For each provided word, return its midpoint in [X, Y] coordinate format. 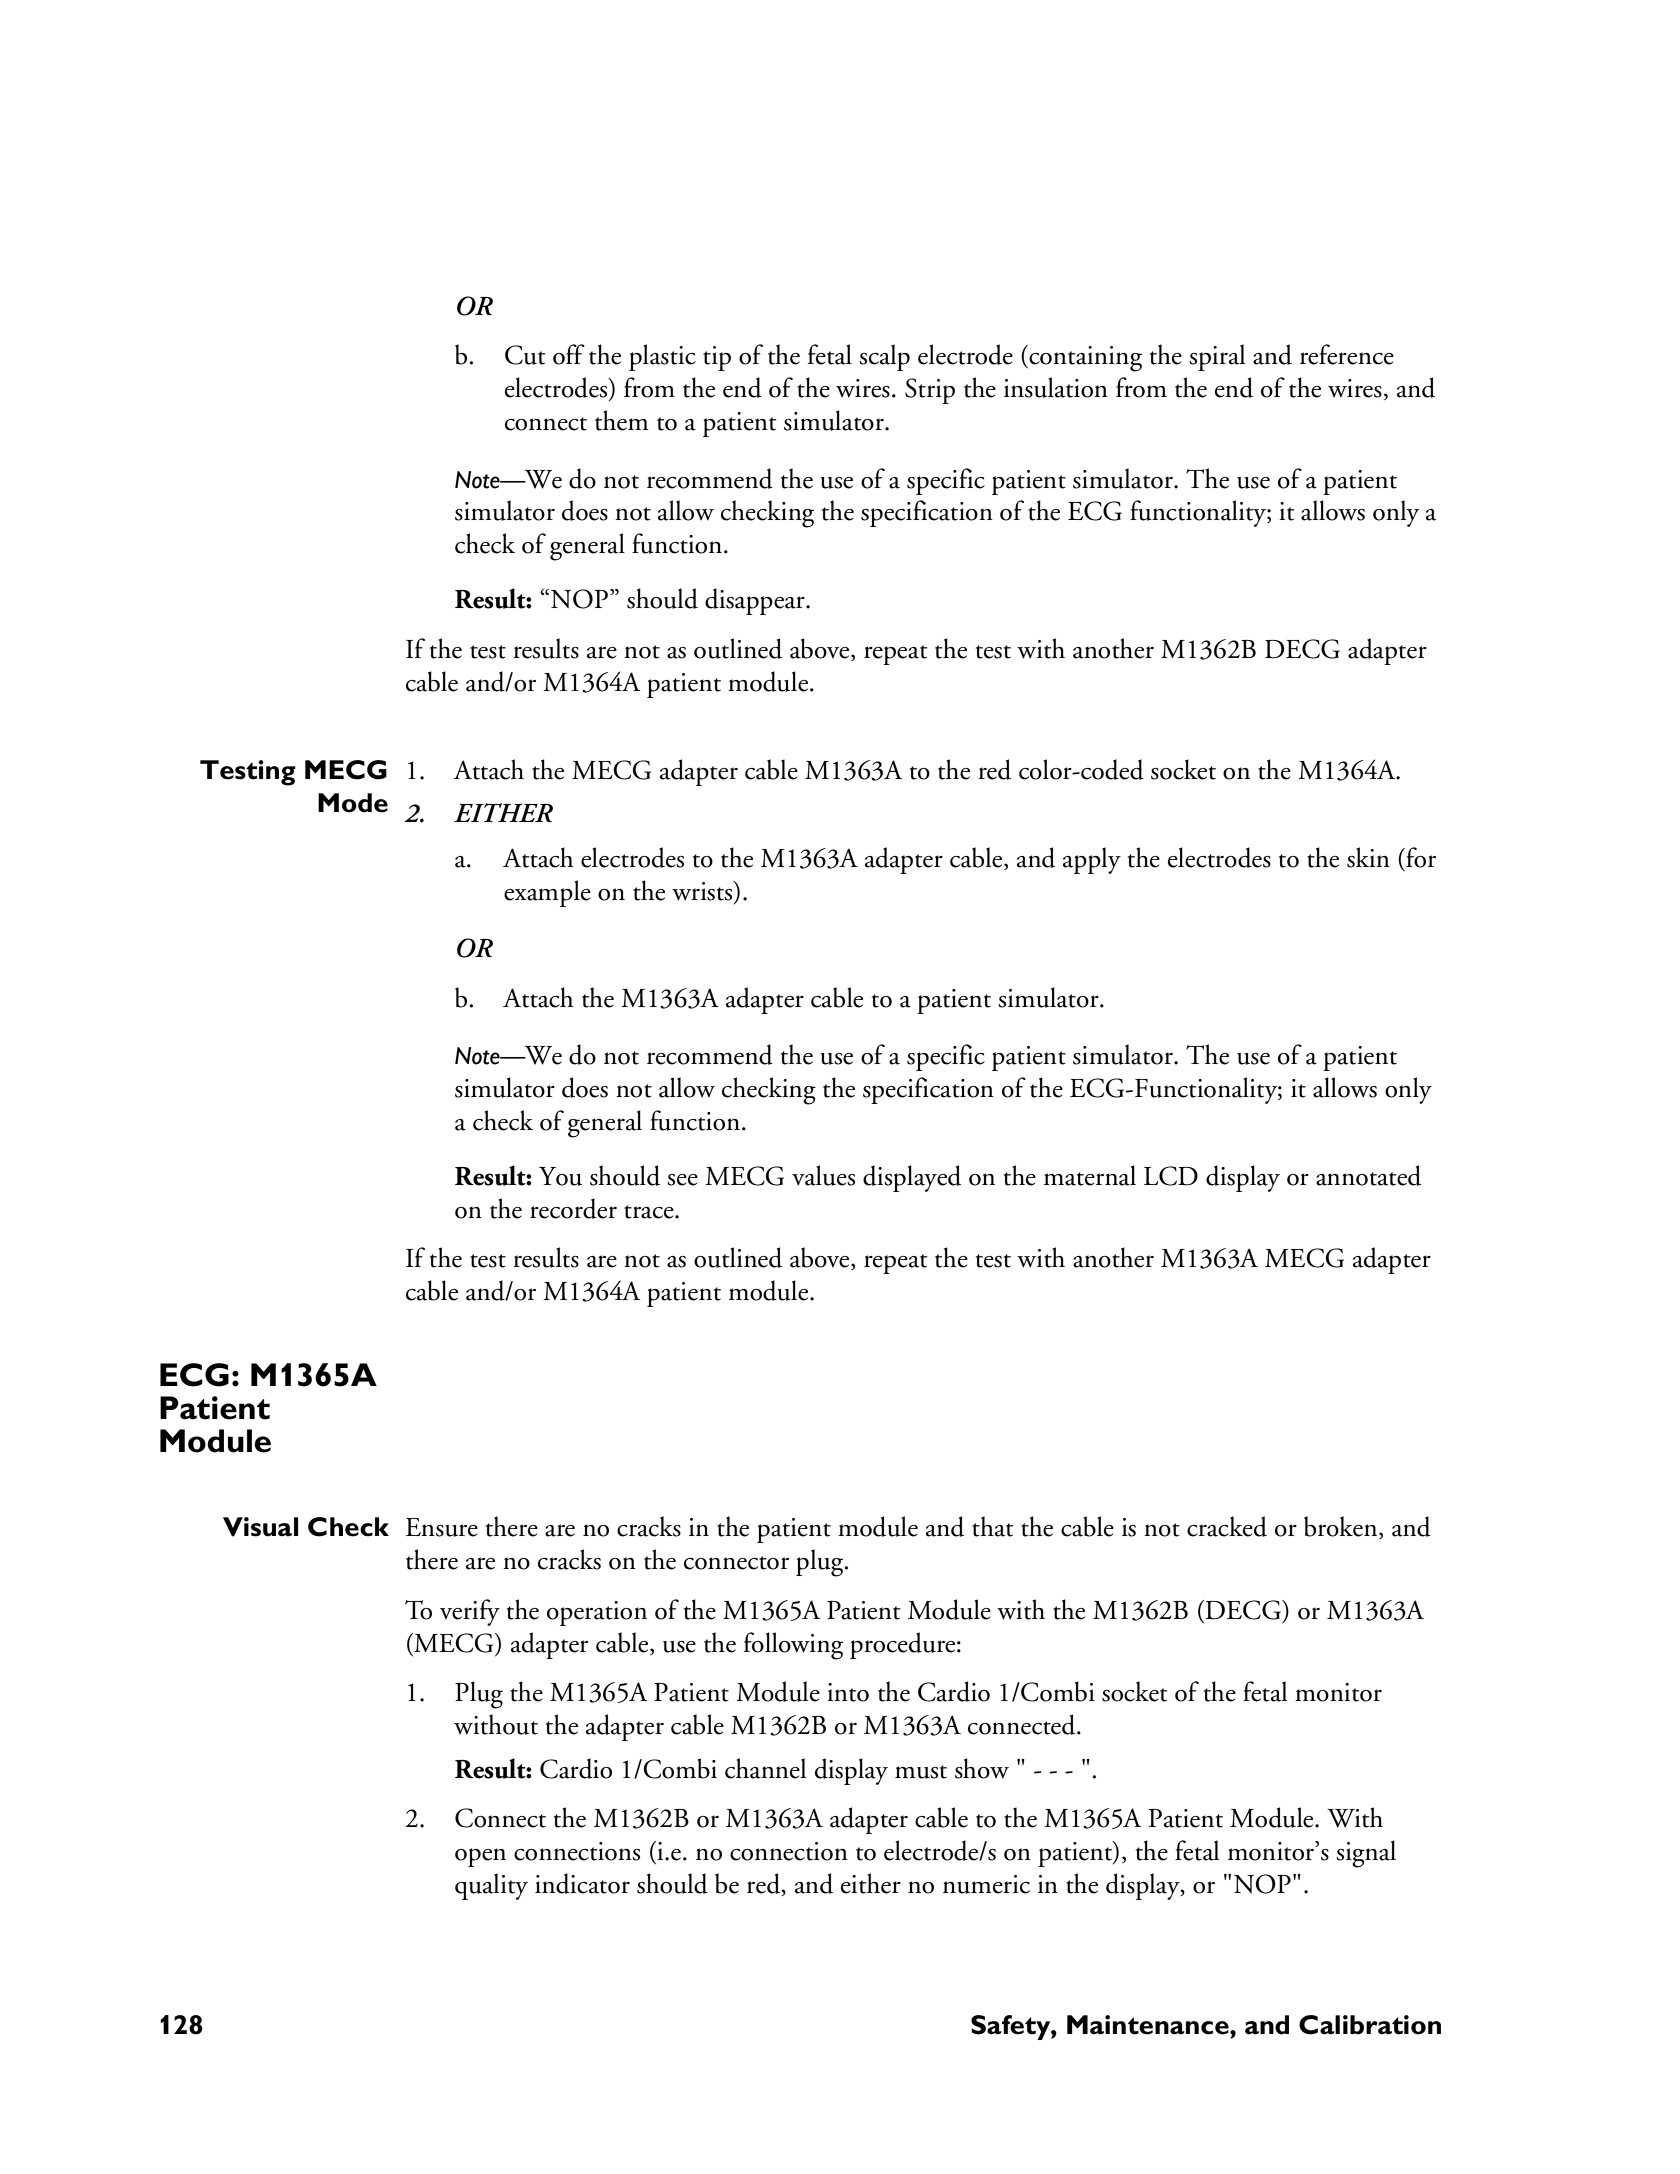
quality [491, 1886]
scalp [884, 357]
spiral [1217, 357]
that [993, 1526]
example [547, 893]
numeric [986, 1884]
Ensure [442, 1527]
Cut [525, 355]
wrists [703, 891]
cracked [1227, 1526]
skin [1368, 857]
